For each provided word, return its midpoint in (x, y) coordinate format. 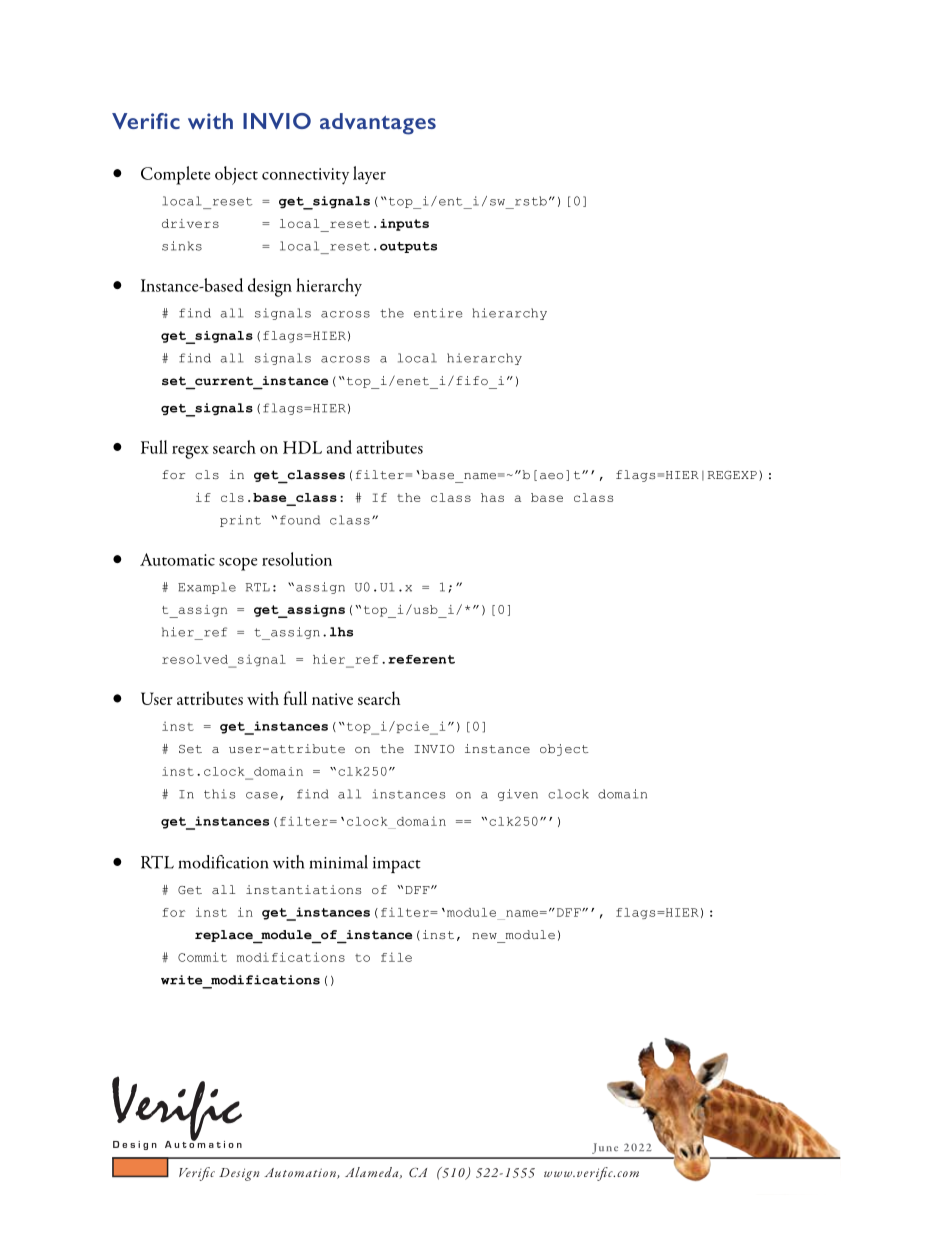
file (396, 957)
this (219, 794)
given (518, 795)
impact (397, 865)
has (492, 497)
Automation (301, 1173)
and (339, 447)
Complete (175, 175)
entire (438, 313)
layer (369, 175)
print (240, 521)
